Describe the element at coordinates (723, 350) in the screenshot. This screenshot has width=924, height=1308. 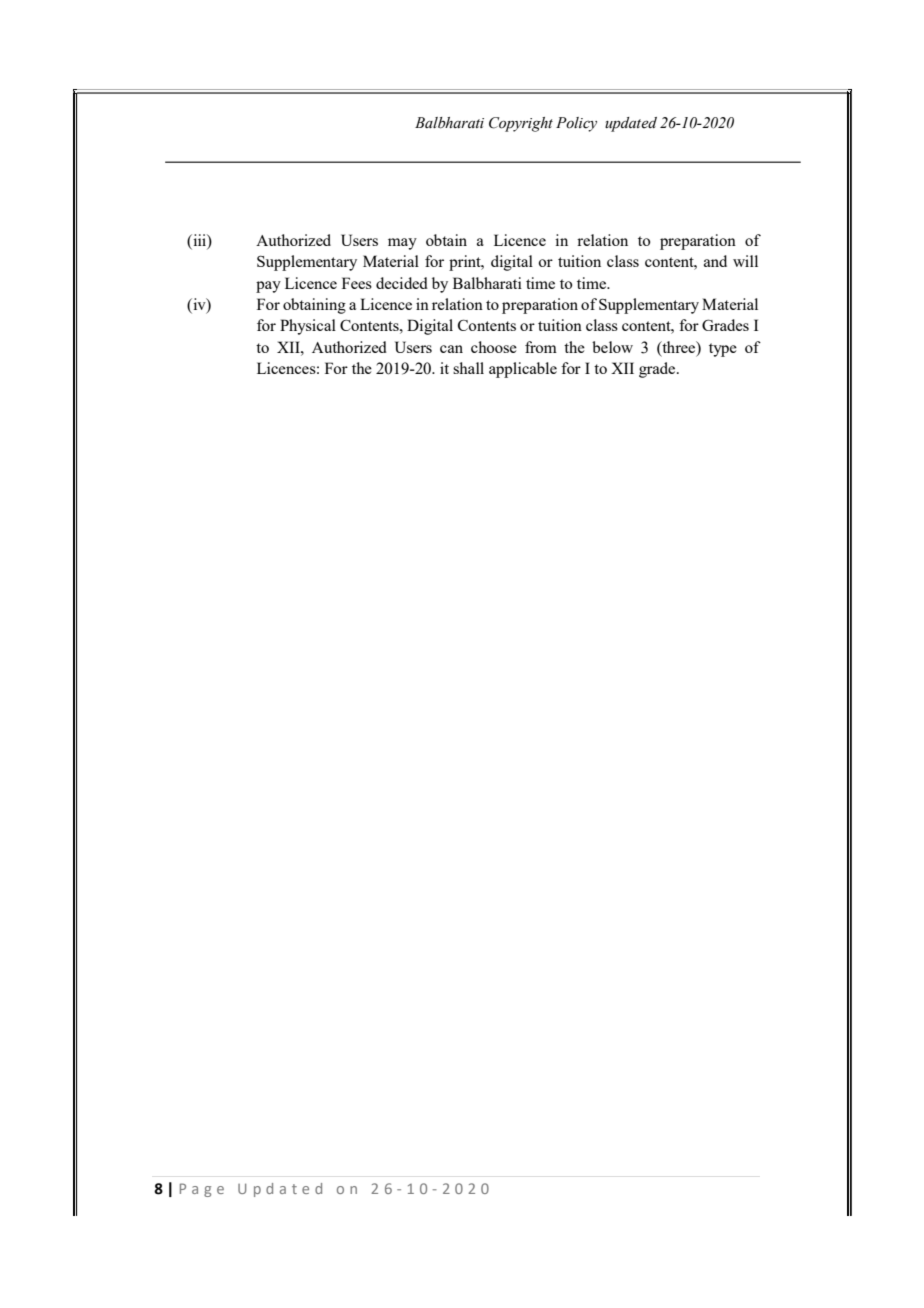
I see `type` at that location.
